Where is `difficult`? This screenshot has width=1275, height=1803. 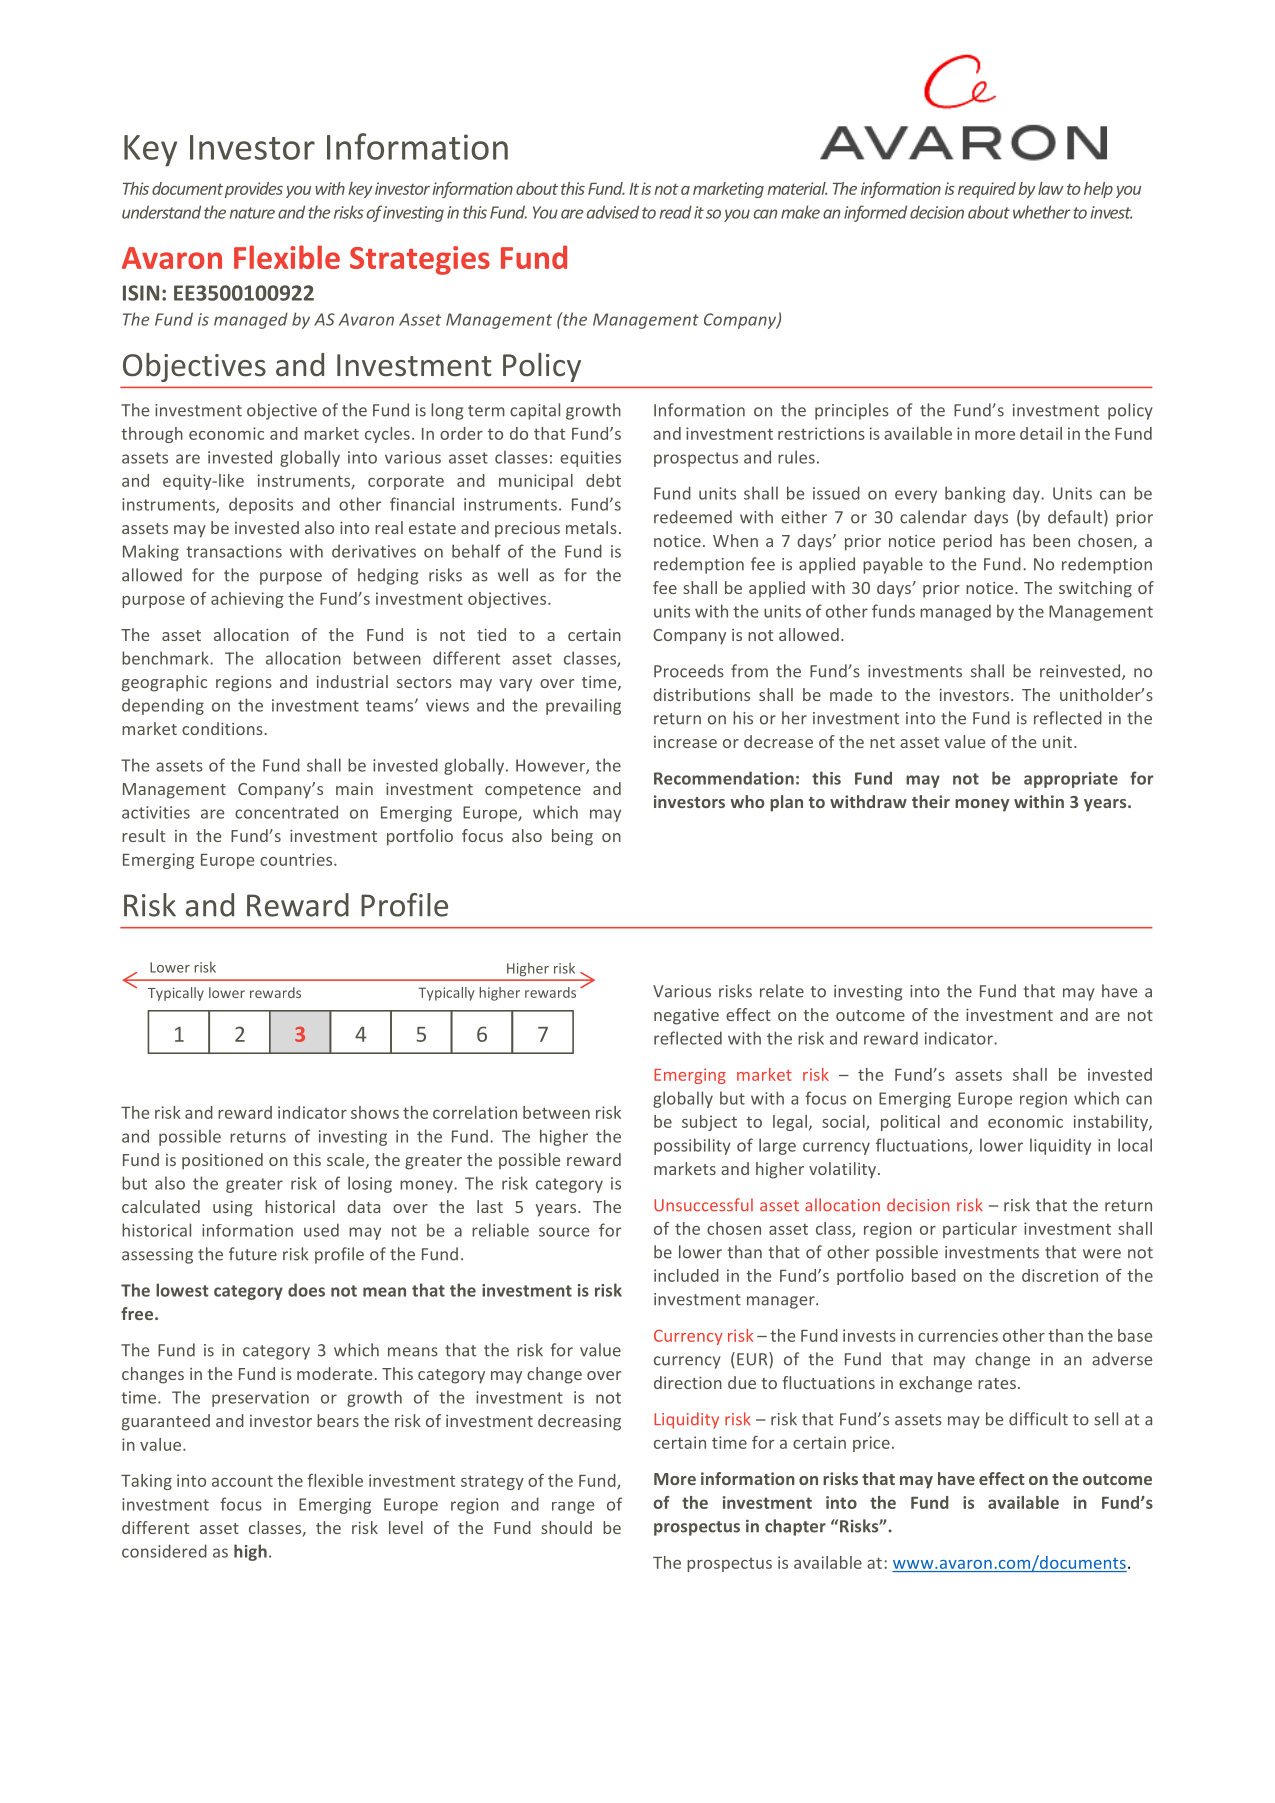
difficult is located at coordinates (1038, 1419).
